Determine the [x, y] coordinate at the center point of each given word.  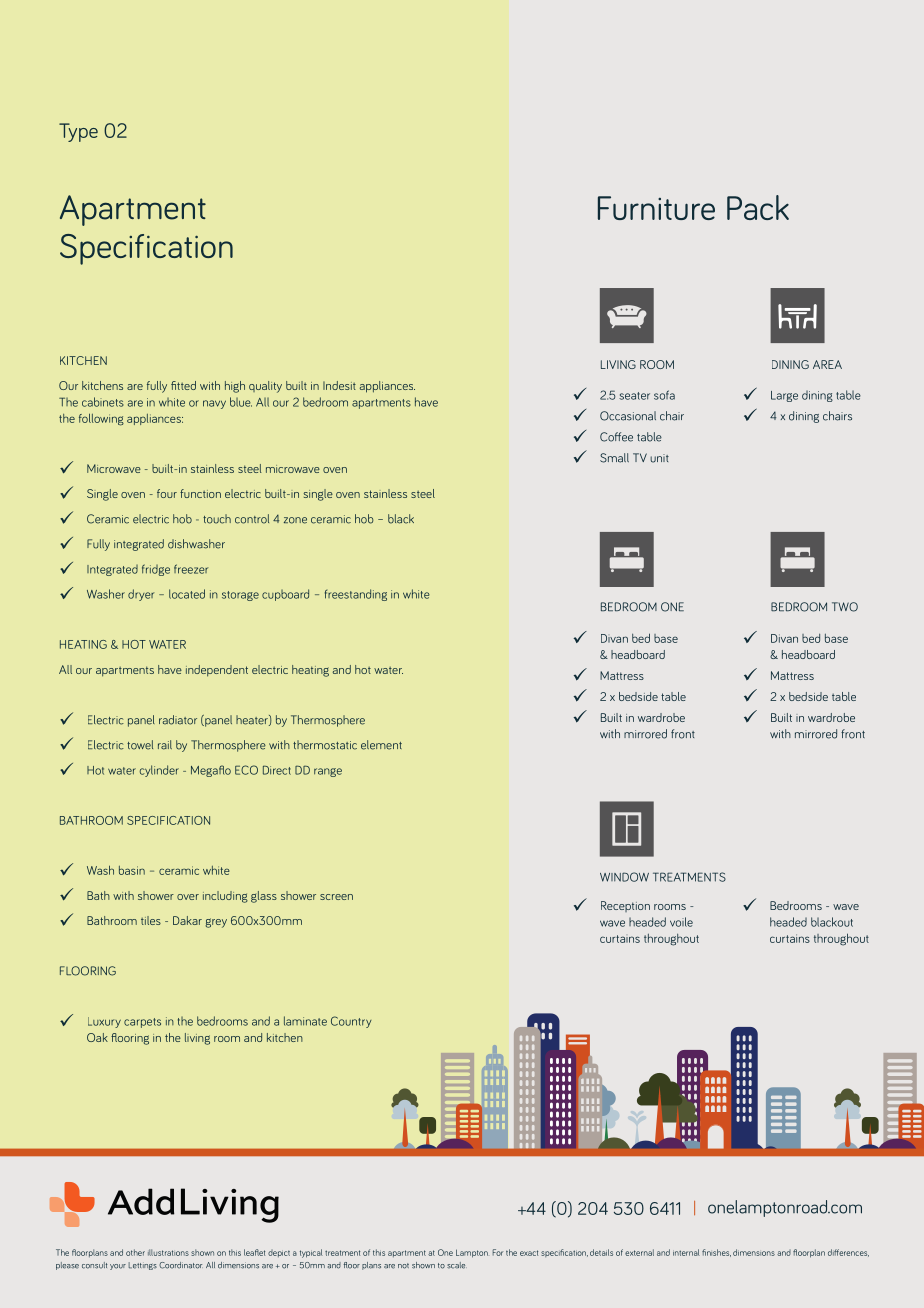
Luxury [104, 1022]
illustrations [168, 1252]
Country [351, 1022]
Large [784, 396]
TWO [845, 607]
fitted [183, 385]
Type [78, 132]
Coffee [616, 437]
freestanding [356, 595]
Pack [758, 207]
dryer [141, 595]
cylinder [159, 771]
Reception [625, 906]
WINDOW [624, 877]
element [381, 745]
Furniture [656, 208]
